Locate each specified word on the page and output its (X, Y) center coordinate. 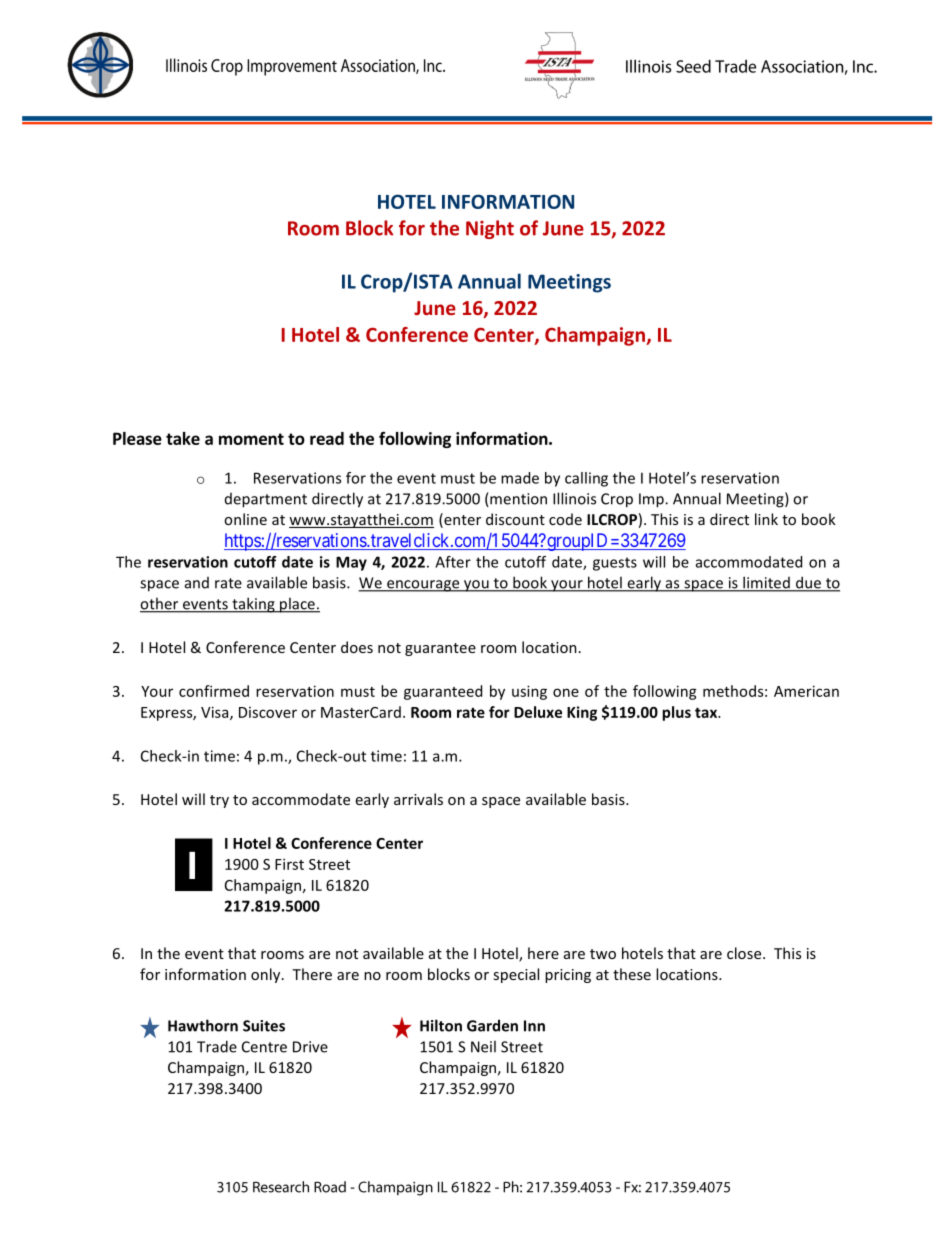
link (766, 519)
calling (586, 479)
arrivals (418, 799)
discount (515, 519)
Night (490, 229)
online (245, 519)
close (745, 953)
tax (707, 712)
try (219, 801)
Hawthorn (203, 1025)
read (327, 438)
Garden (492, 1025)
